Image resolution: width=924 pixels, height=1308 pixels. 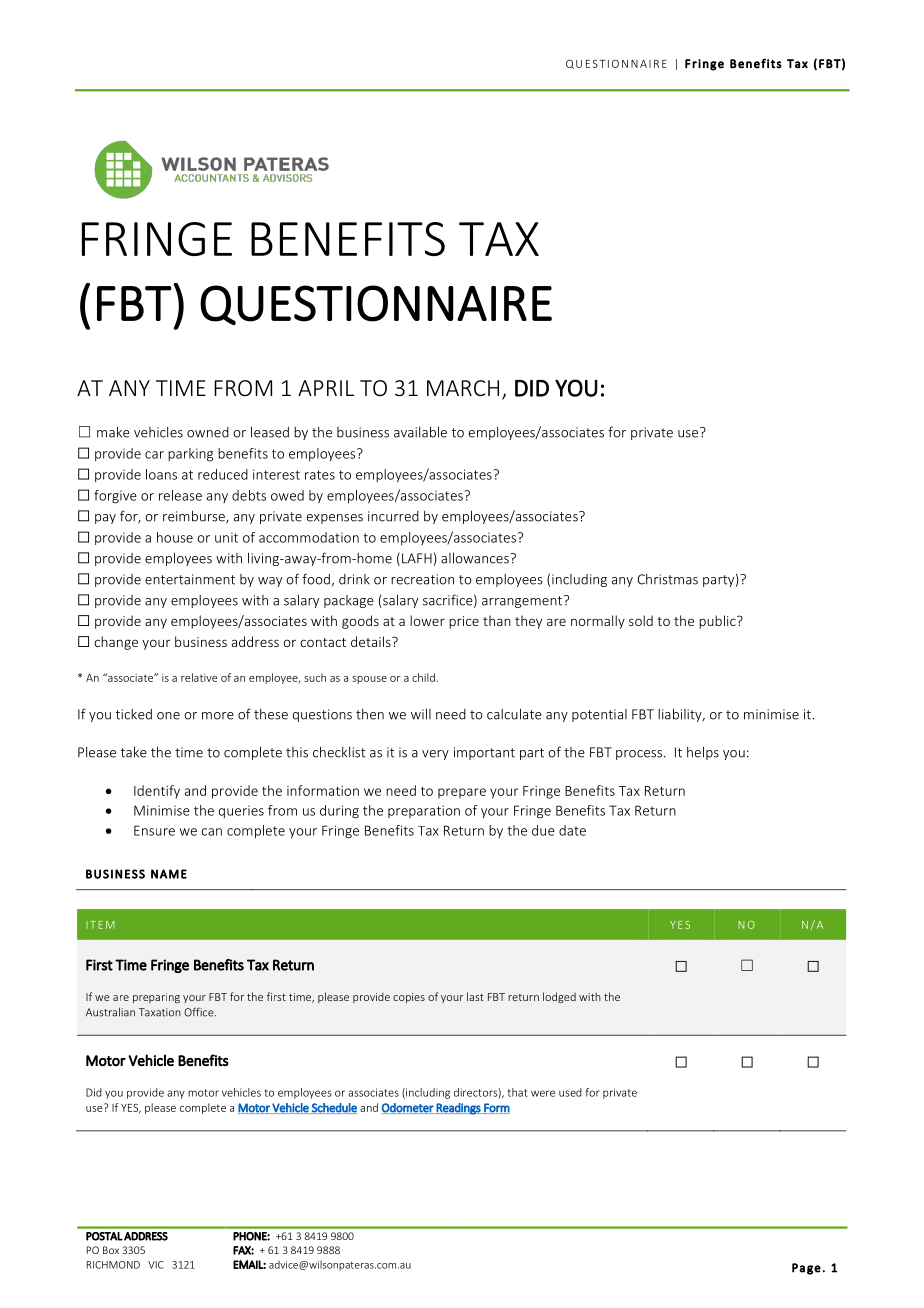 I want to click on lodged, so click(x=559, y=997).
